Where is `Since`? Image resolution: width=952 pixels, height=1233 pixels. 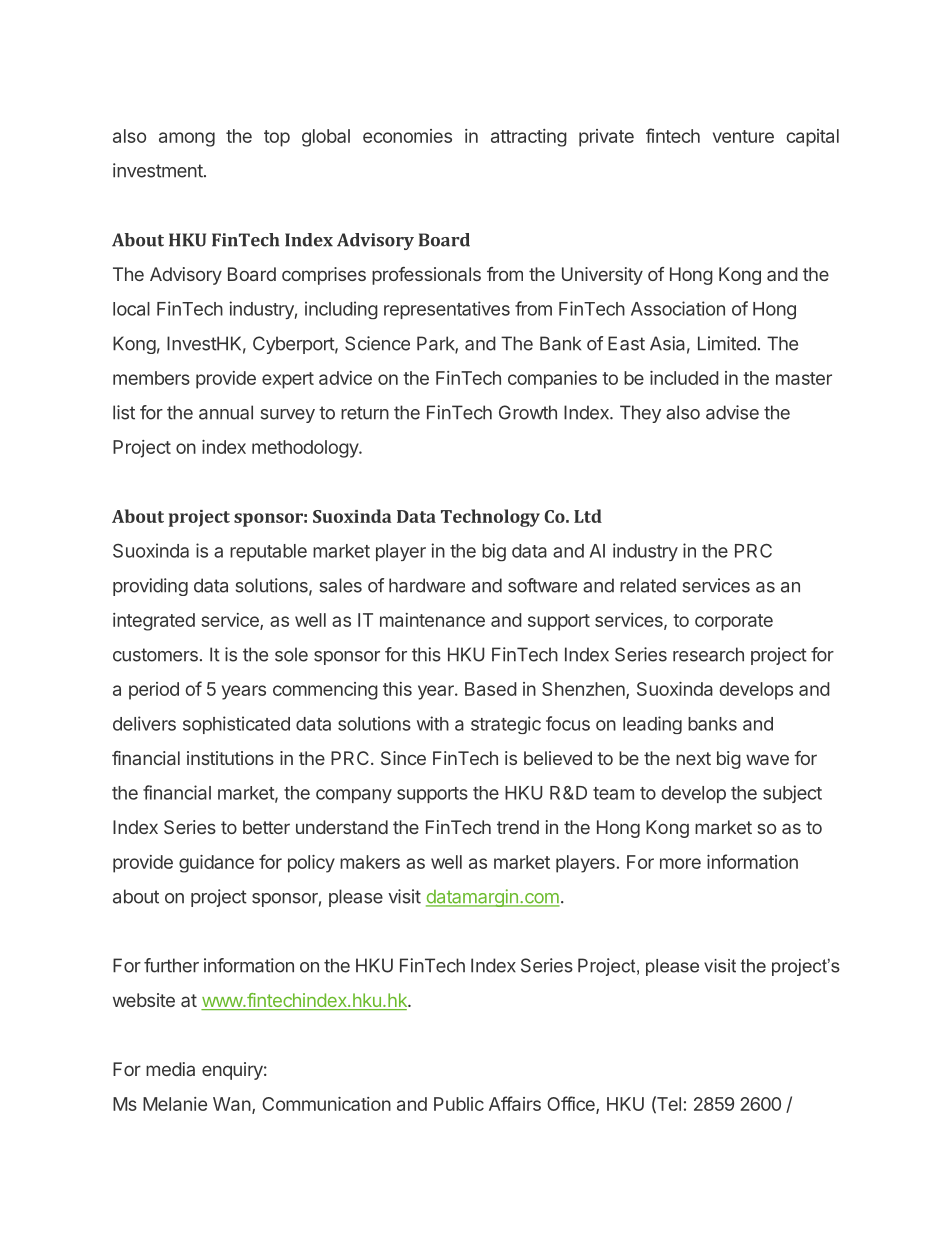
Since is located at coordinates (403, 758).
